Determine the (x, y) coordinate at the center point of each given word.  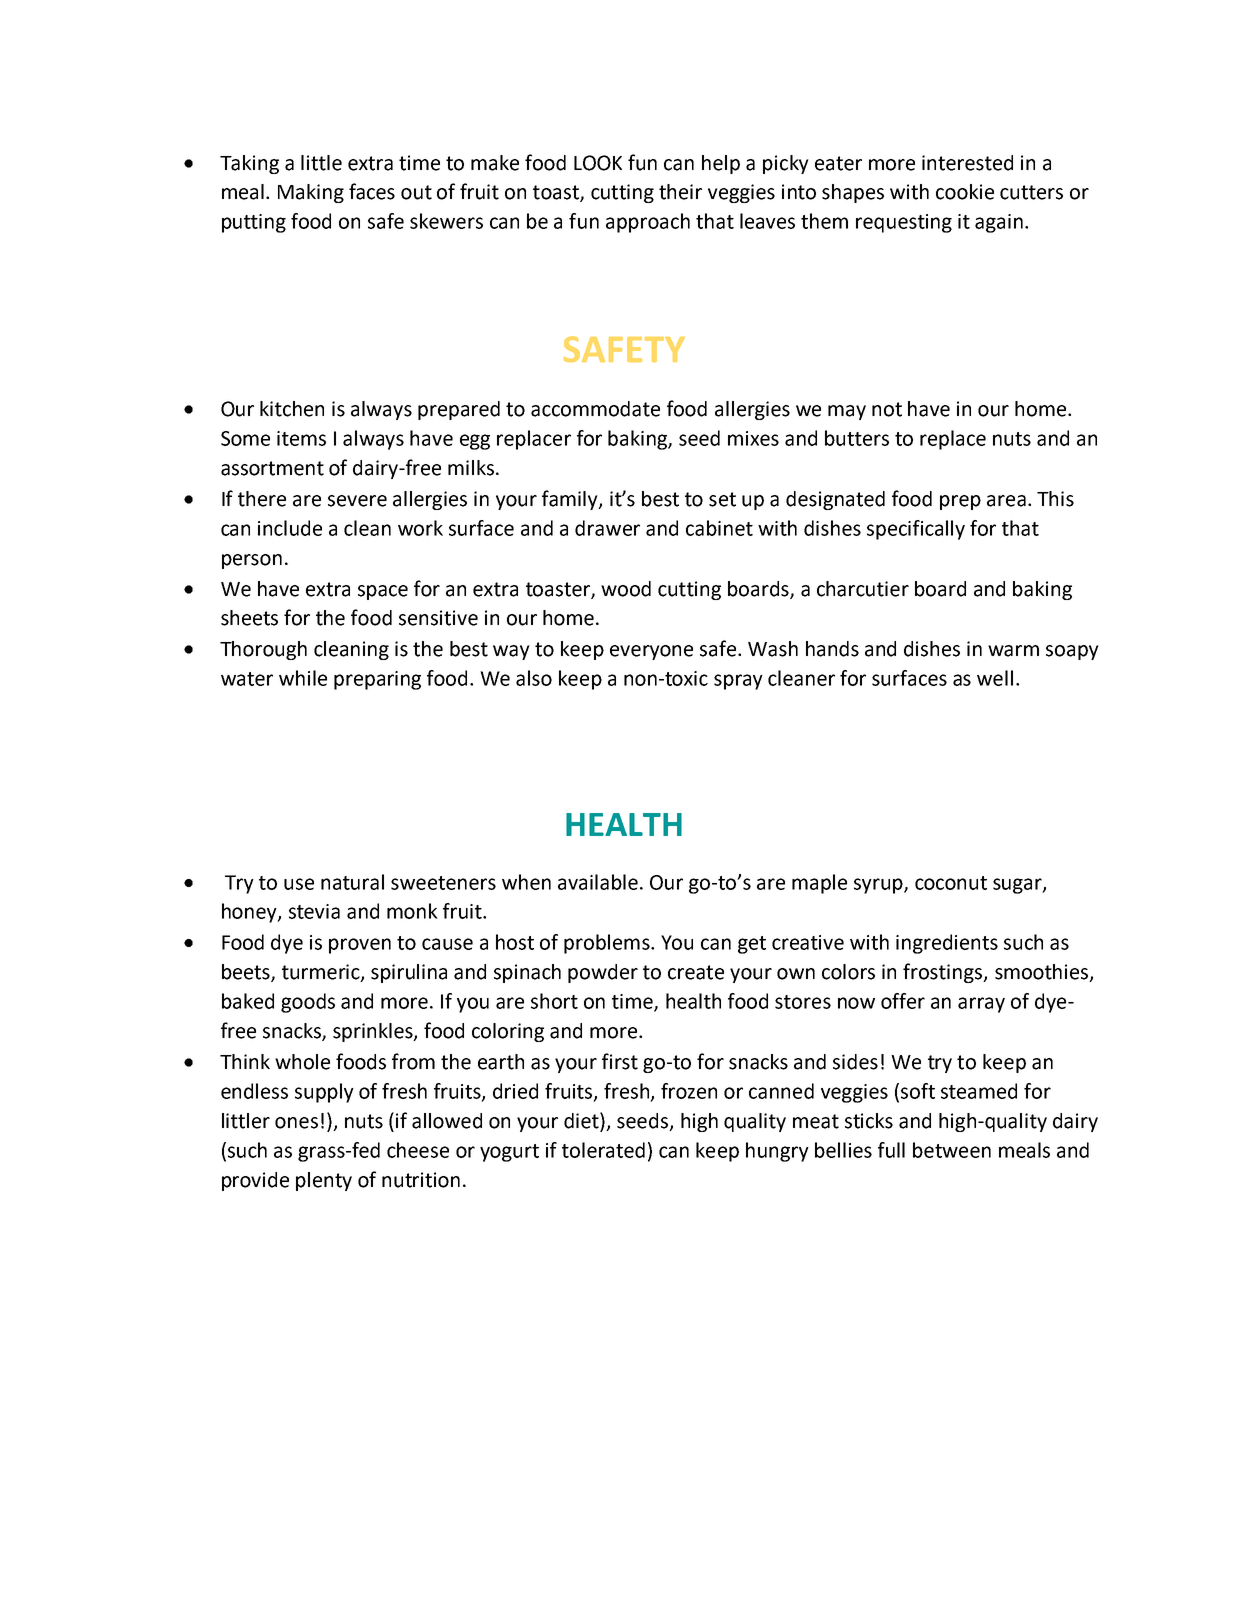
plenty (324, 1181)
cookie (965, 192)
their (680, 192)
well (995, 678)
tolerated (603, 1150)
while (303, 678)
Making (311, 193)
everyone (651, 652)
